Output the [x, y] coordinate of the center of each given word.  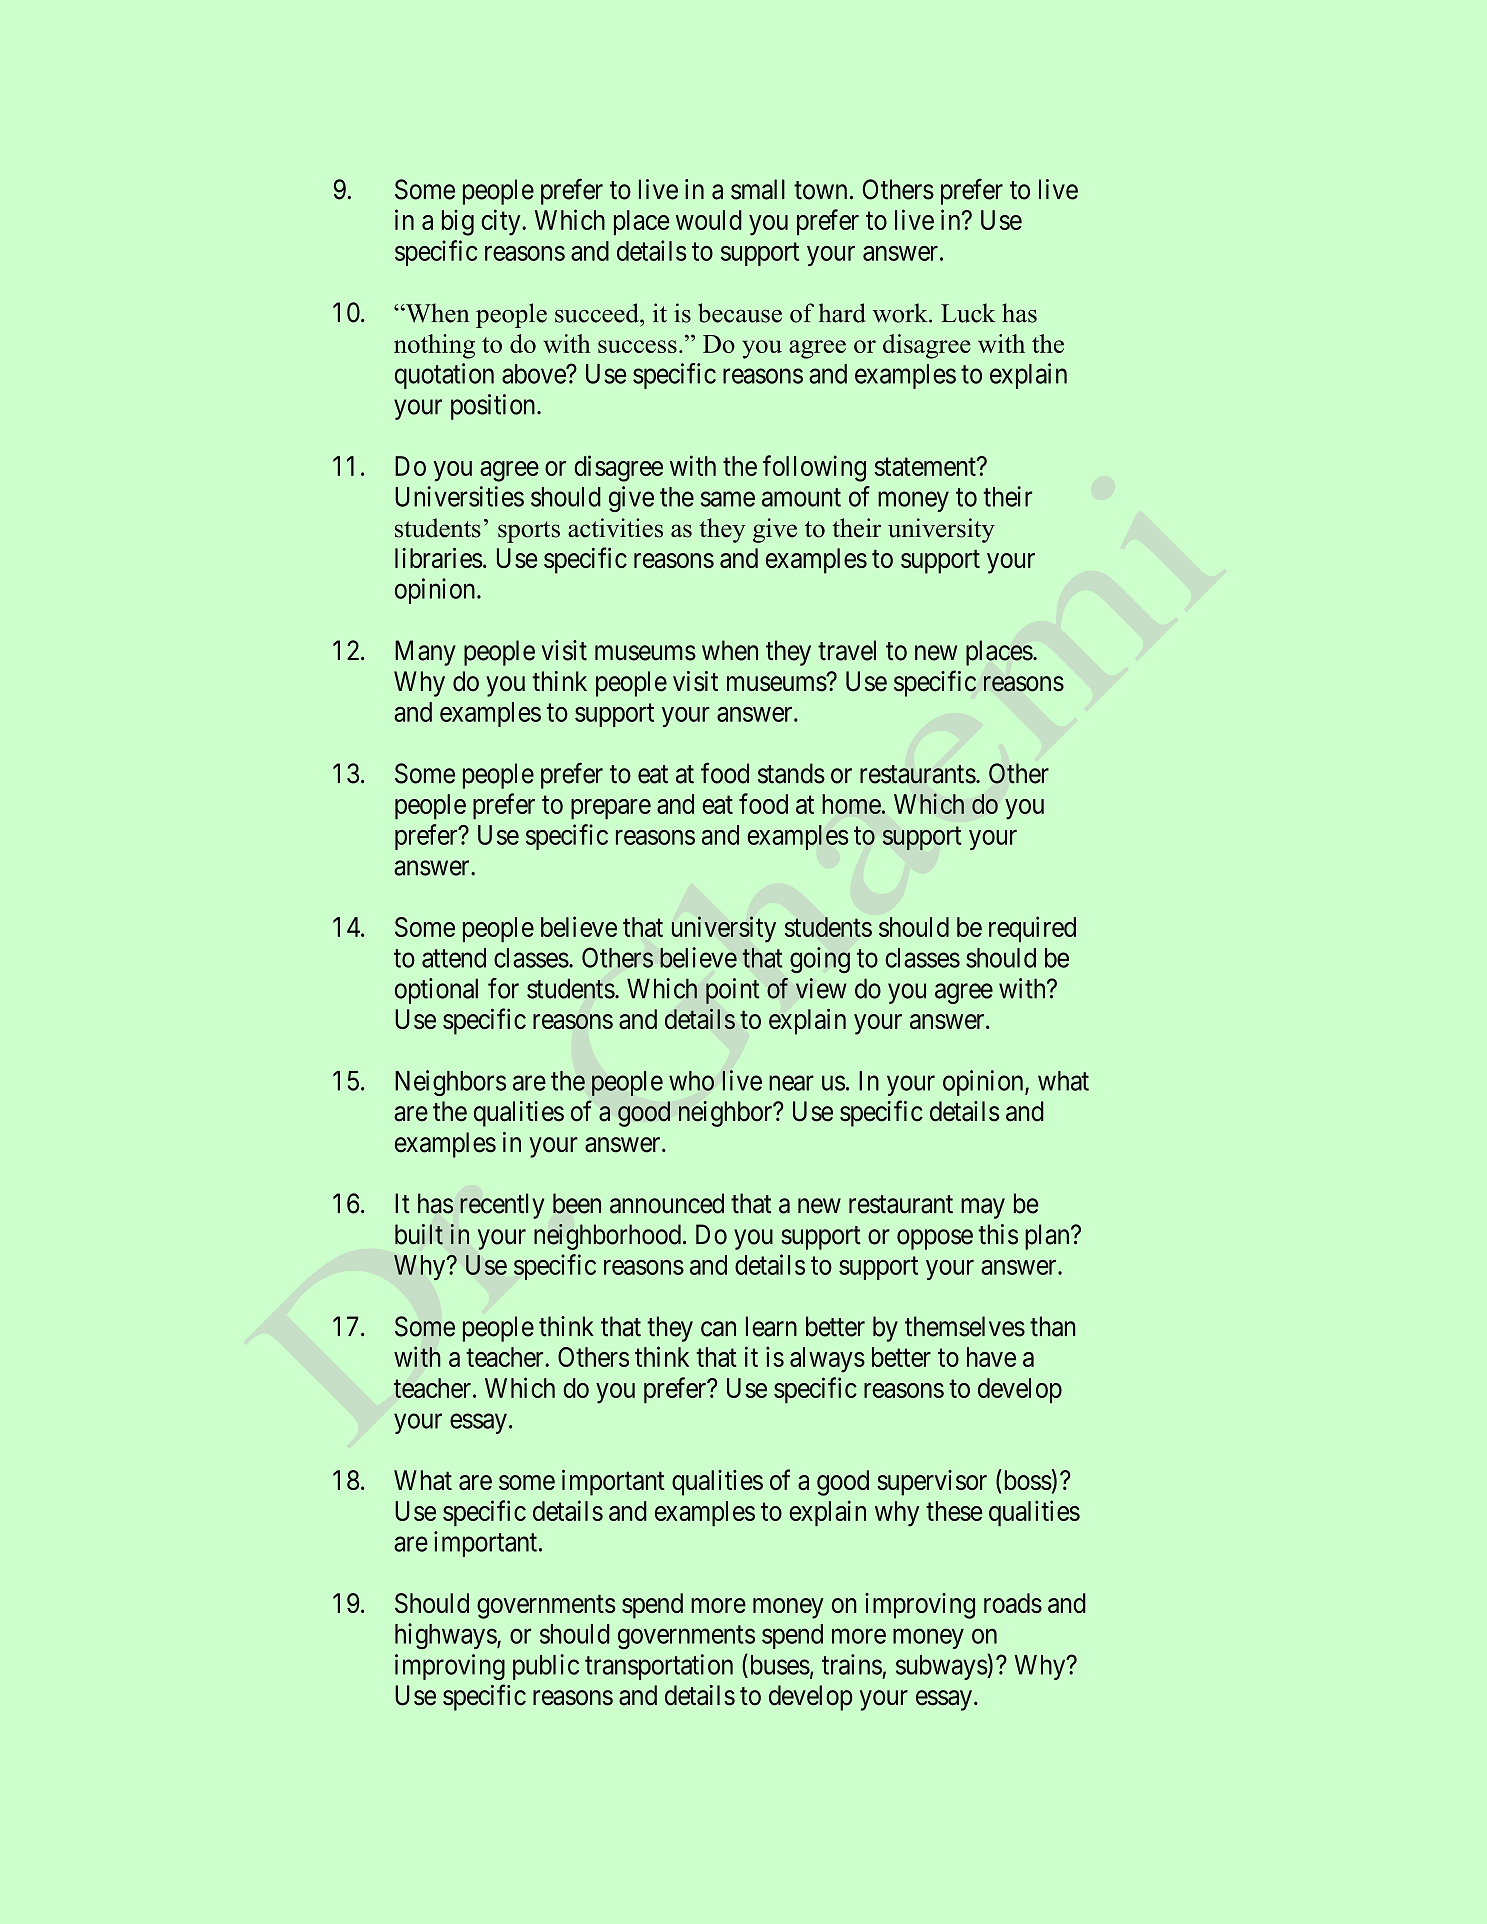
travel [847, 650]
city [502, 222]
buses [778, 1664]
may [983, 1208]
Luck [968, 313]
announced [667, 1203]
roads [1013, 1603]
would [709, 220]
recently [502, 1206]
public [546, 1667]
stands [791, 773]
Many [425, 653]
